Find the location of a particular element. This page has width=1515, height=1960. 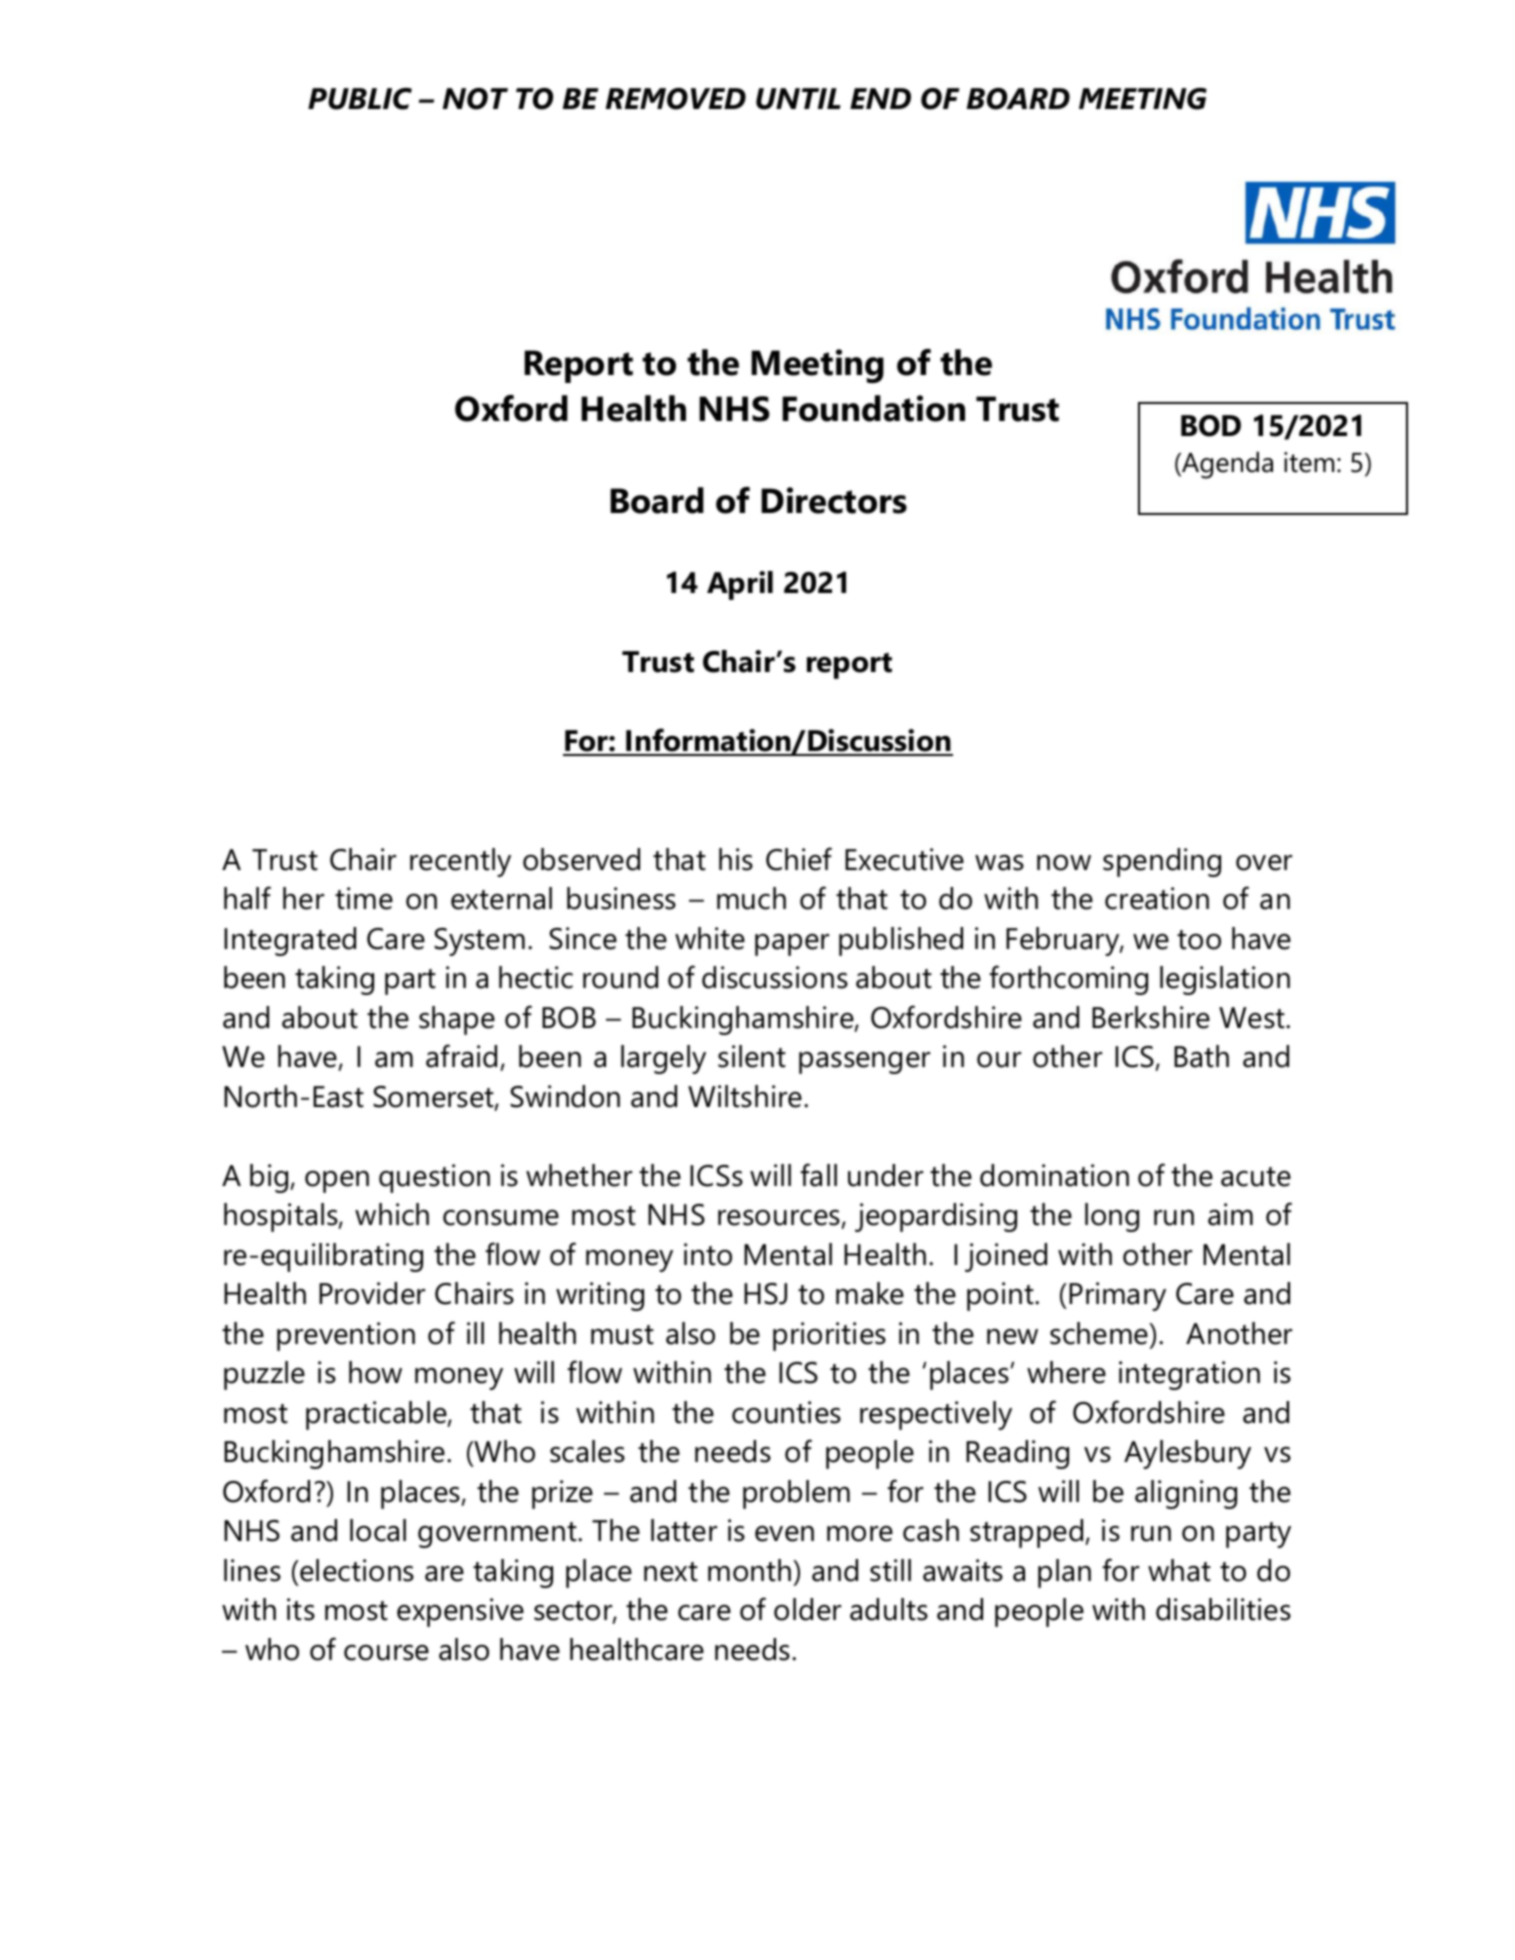

Agenda is located at coordinates (1226, 465).
